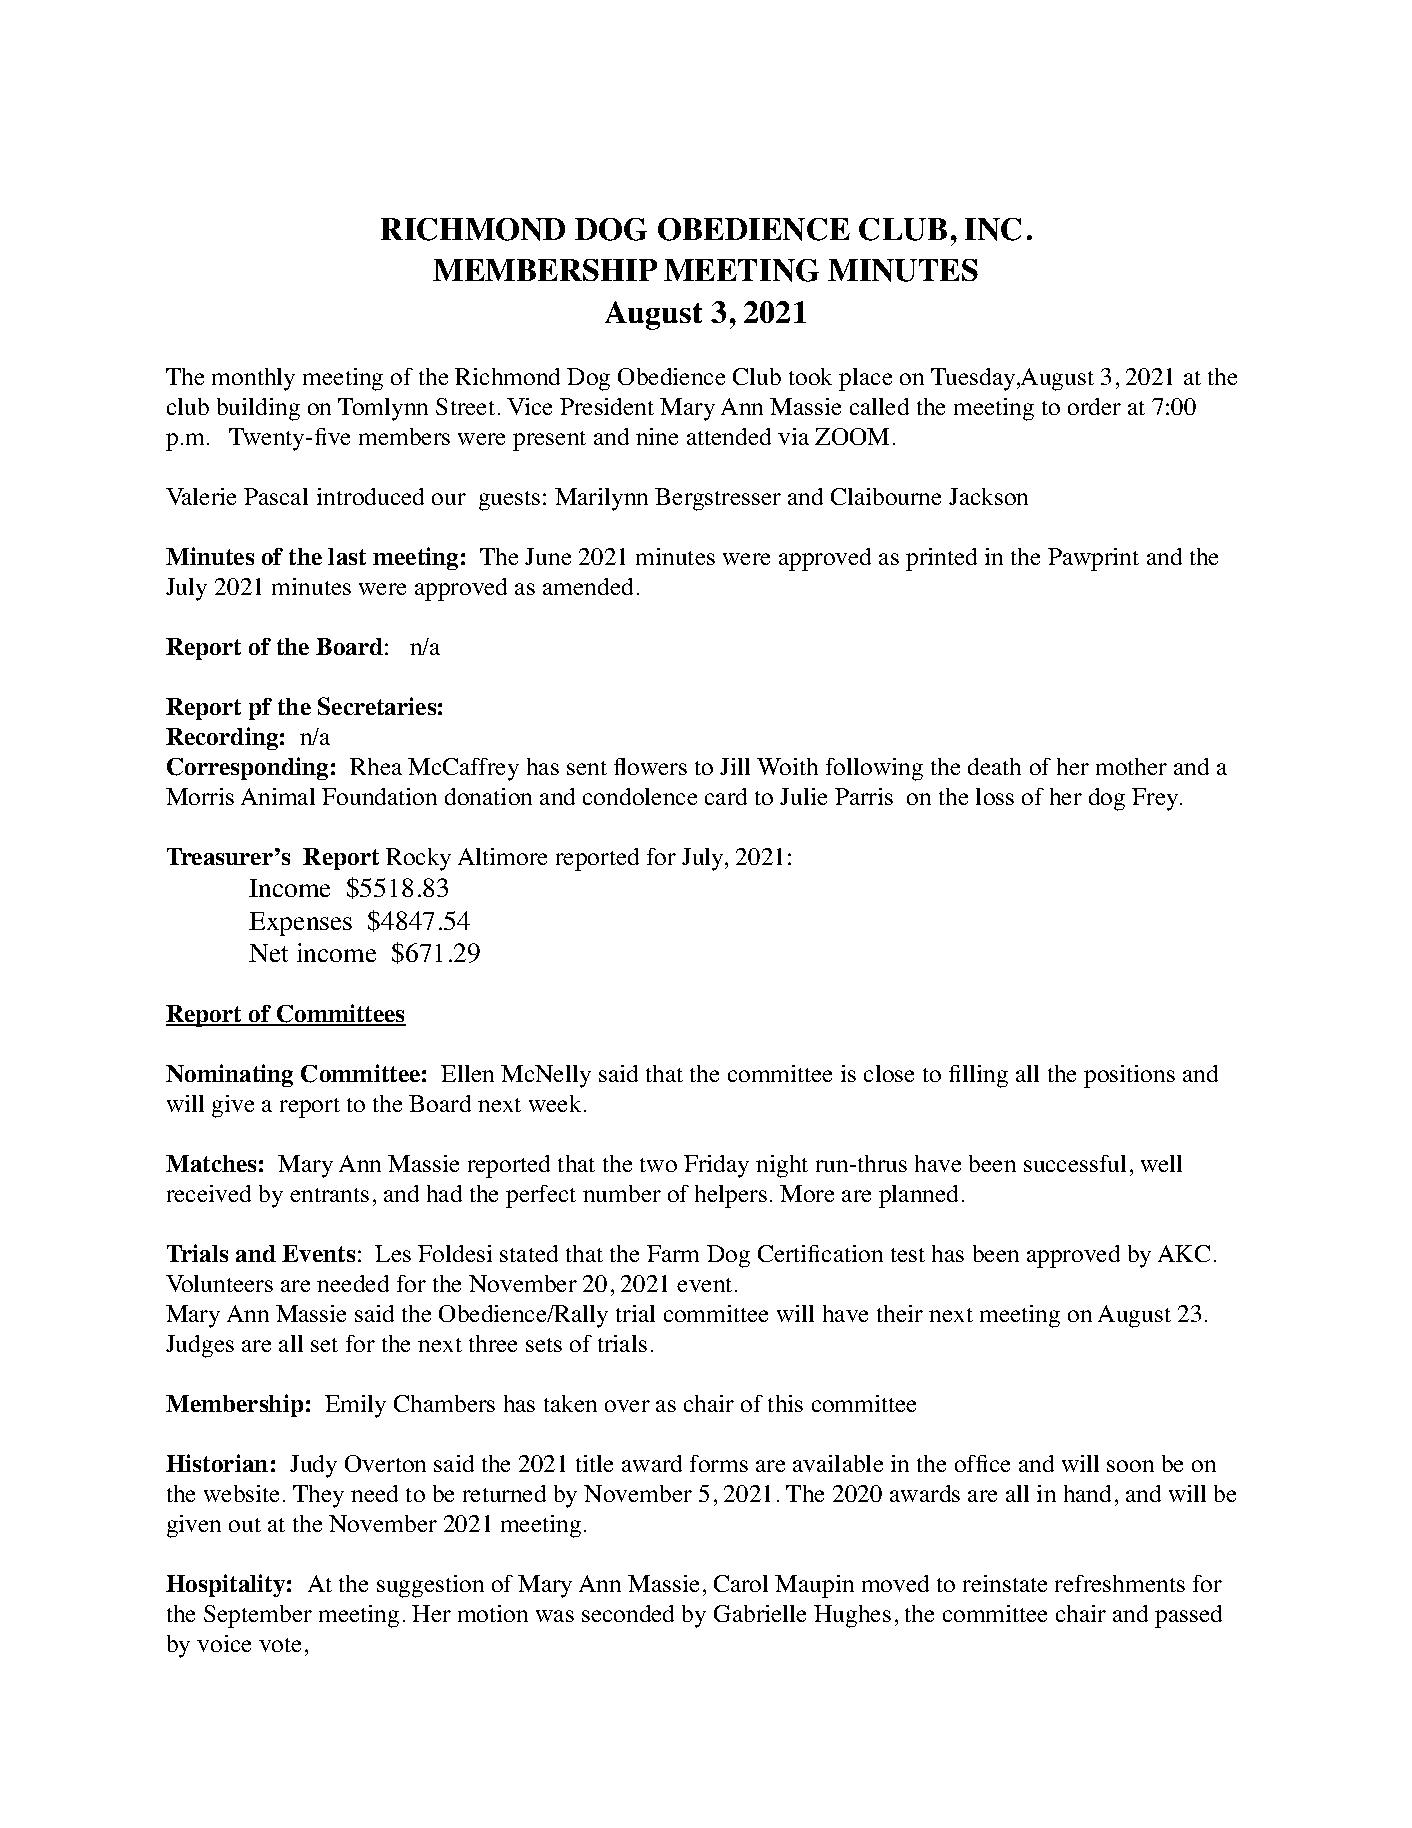 This screenshot has height=1828, width=1412. What do you see at coordinates (376, 766) in the screenshot?
I see `Rhea` at bounding box center [376, 766].
